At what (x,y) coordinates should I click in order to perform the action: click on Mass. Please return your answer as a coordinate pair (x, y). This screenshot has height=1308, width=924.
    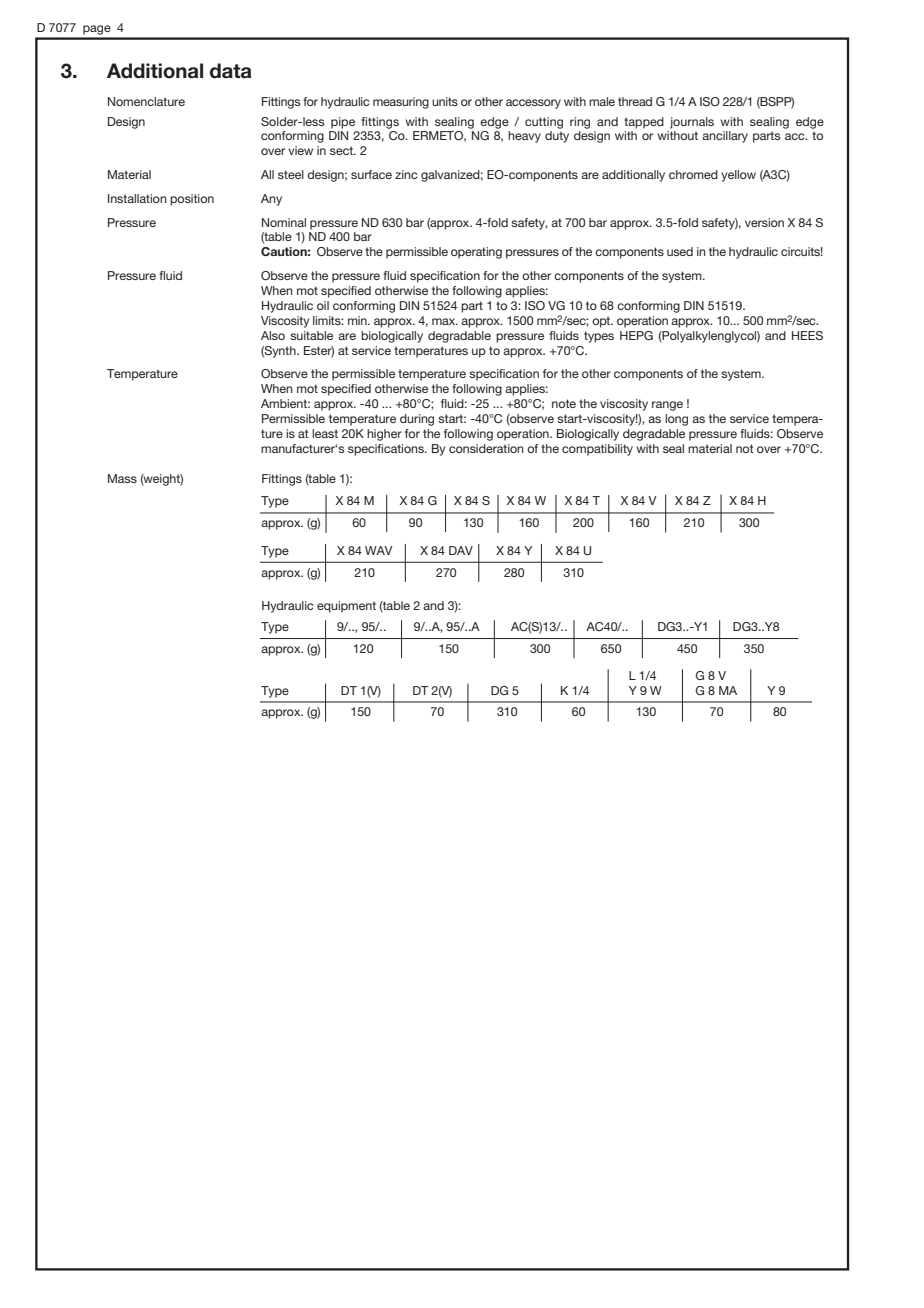
    Looking at the image, I should click on (122, 478).
